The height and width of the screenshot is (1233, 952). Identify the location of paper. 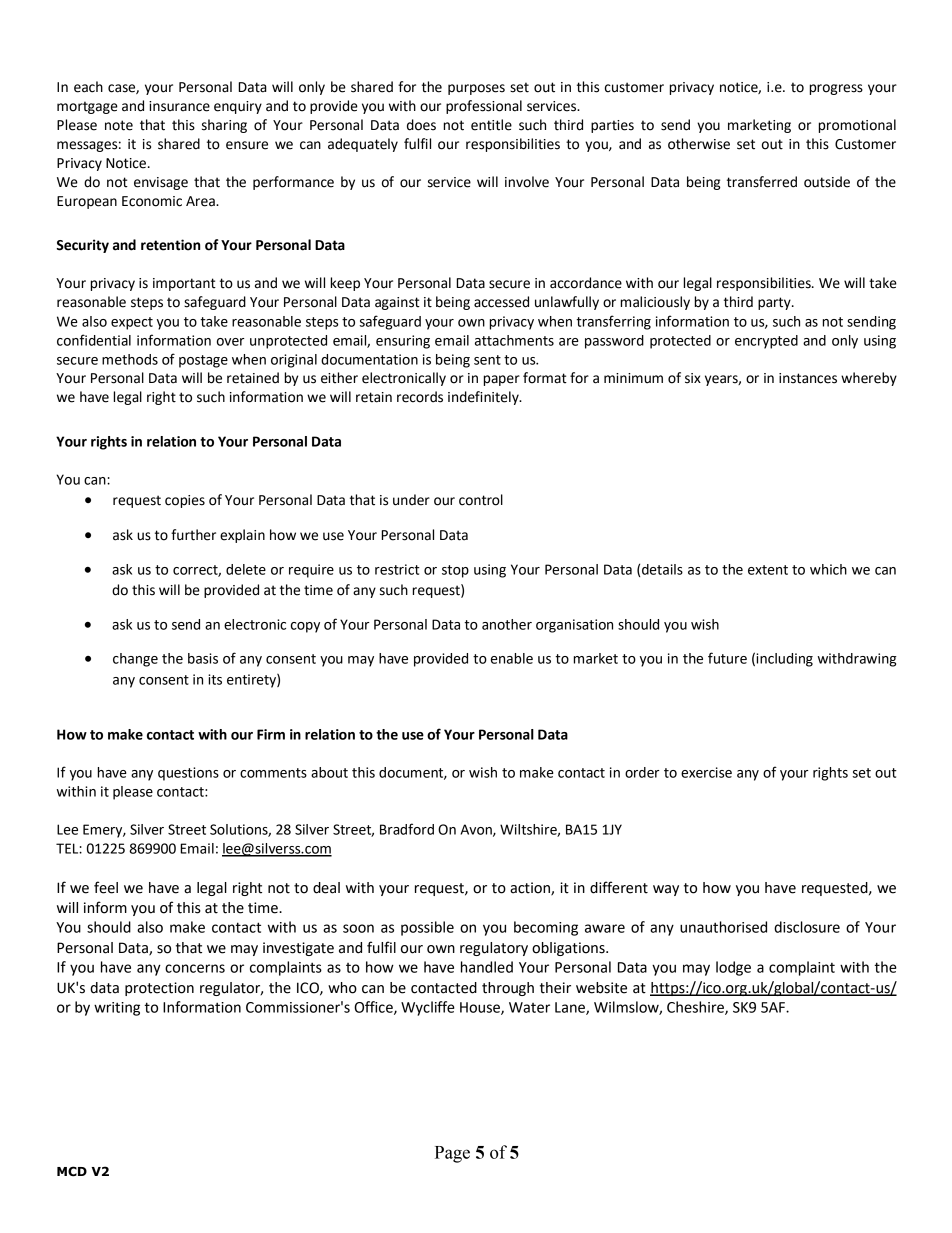
(502, 380).
